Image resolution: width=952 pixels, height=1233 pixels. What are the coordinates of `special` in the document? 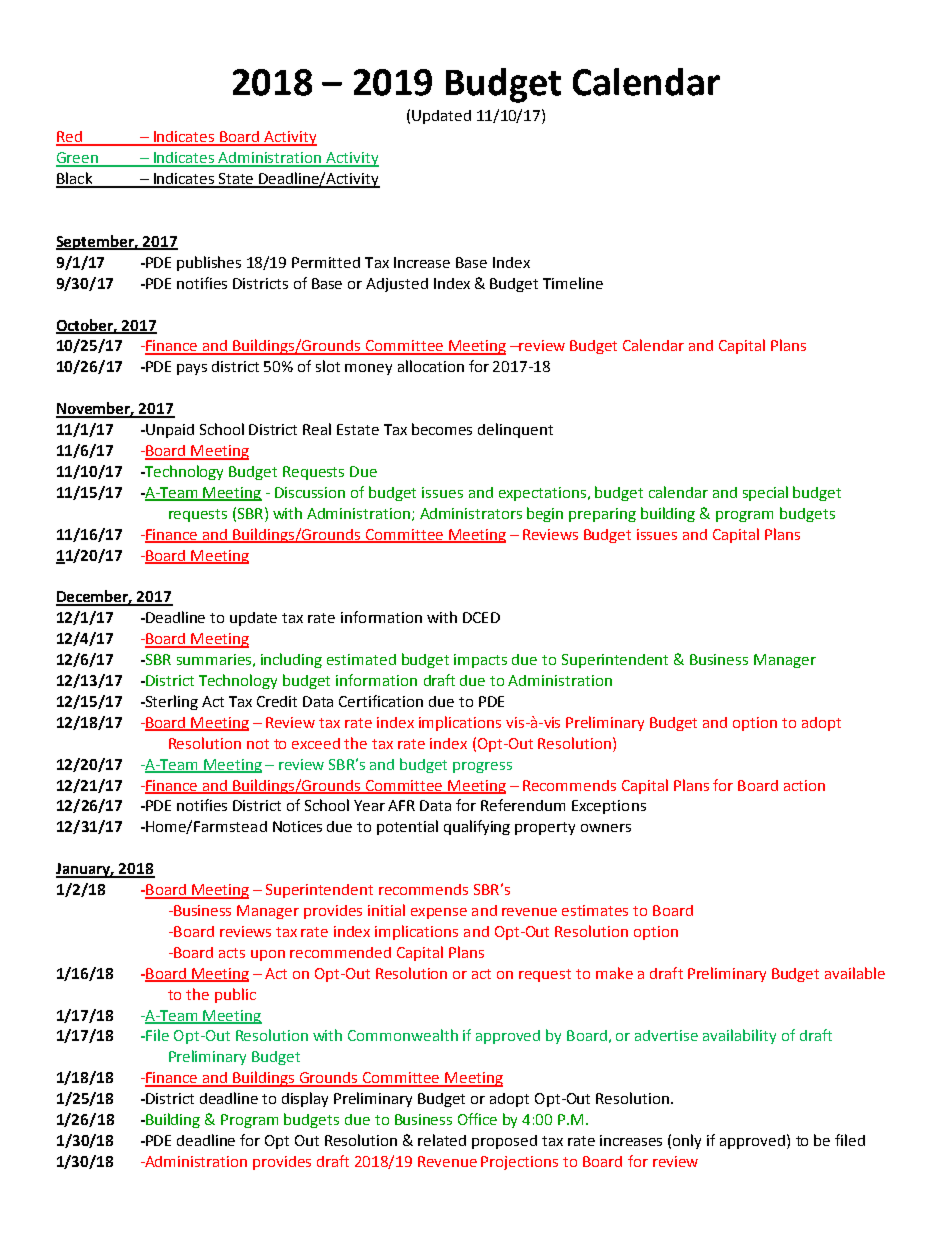 It's located at (765, 493).
